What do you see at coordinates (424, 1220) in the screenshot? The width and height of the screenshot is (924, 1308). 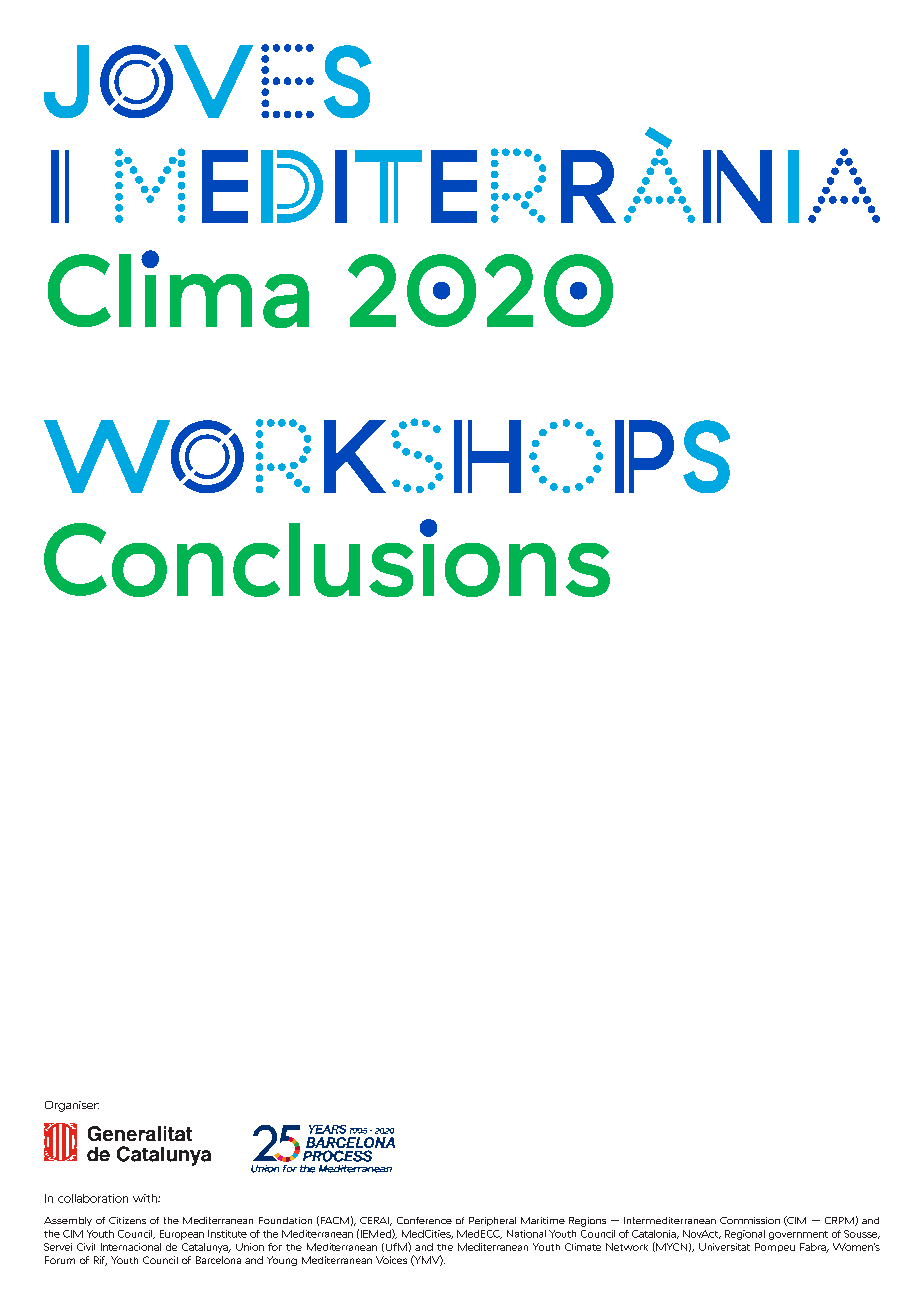 I see `Conference` at bounding box center [424, 1220].
